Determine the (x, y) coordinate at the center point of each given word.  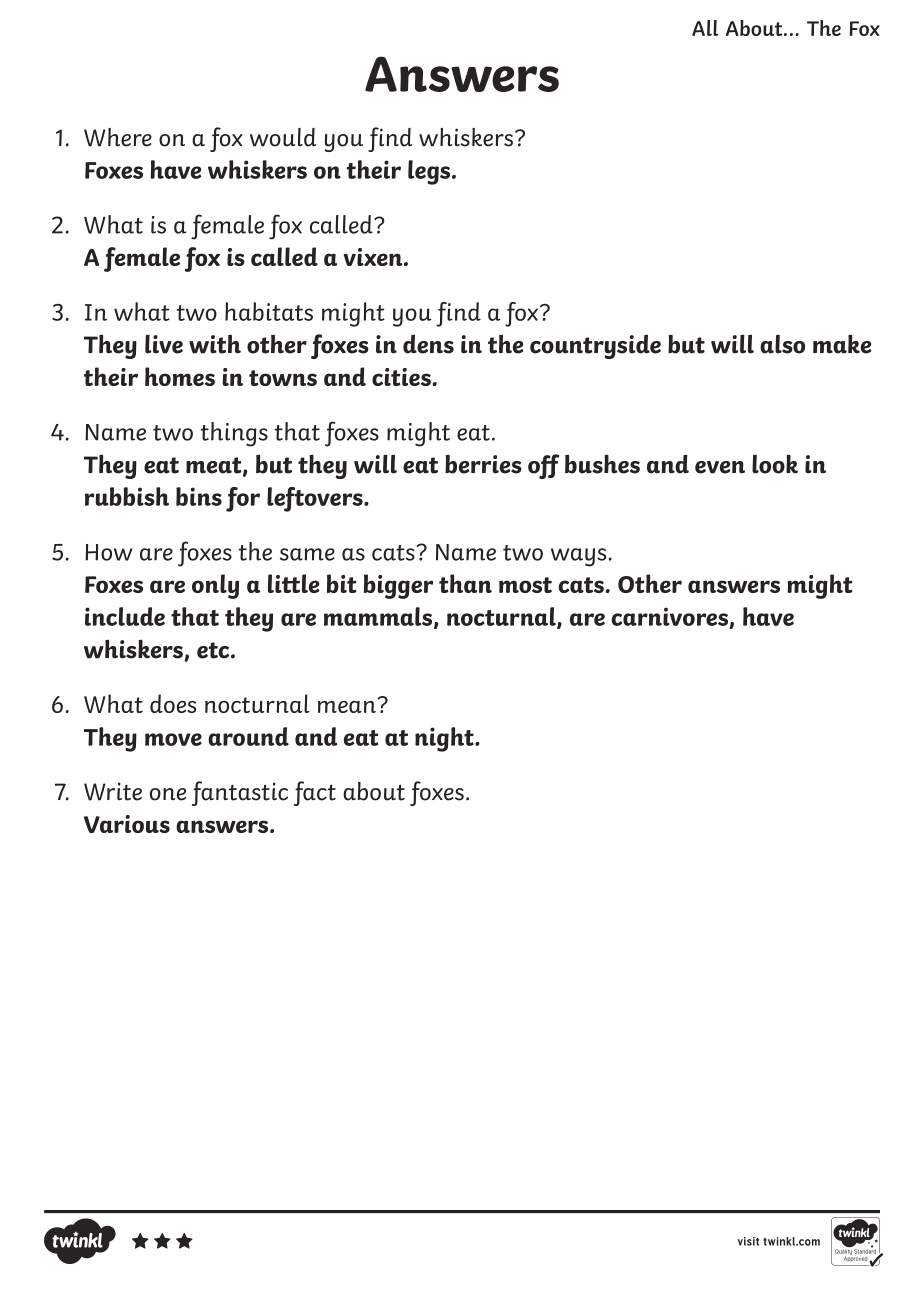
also (782, 344)
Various (127, 824)
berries (483, 464)
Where (118, 137)
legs (430, 172)
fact (315, 793)
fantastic (240, 793)
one (168, 794)
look (775, 464)
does (173, 703)
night (445, 739)
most (525, 585)
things (234, 434)
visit (748, 1241)
